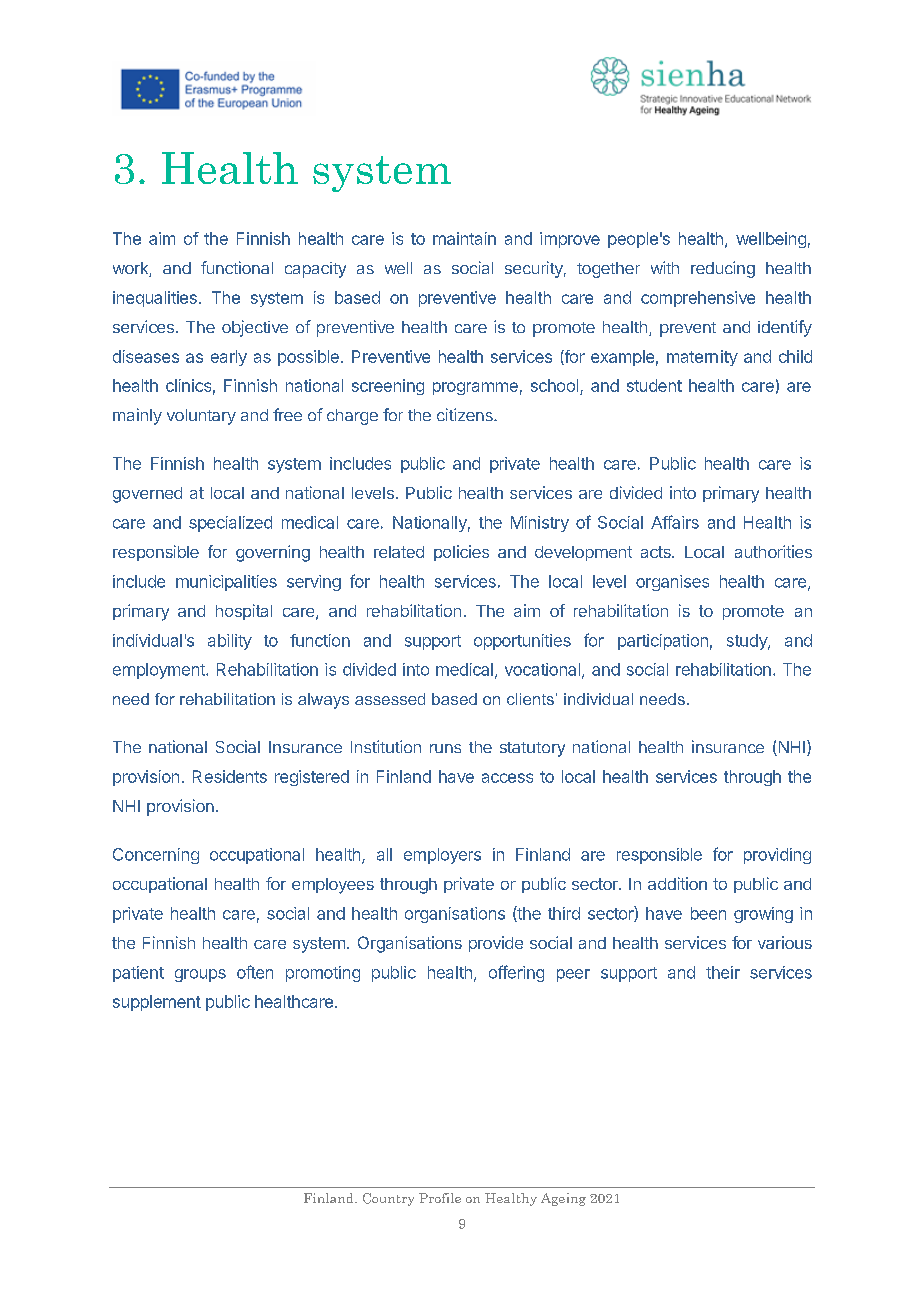 This screenshot has width=924, height=1307. Describe the element at coordinates (496, 944) in the screenshot. I see `provide` at that location.
